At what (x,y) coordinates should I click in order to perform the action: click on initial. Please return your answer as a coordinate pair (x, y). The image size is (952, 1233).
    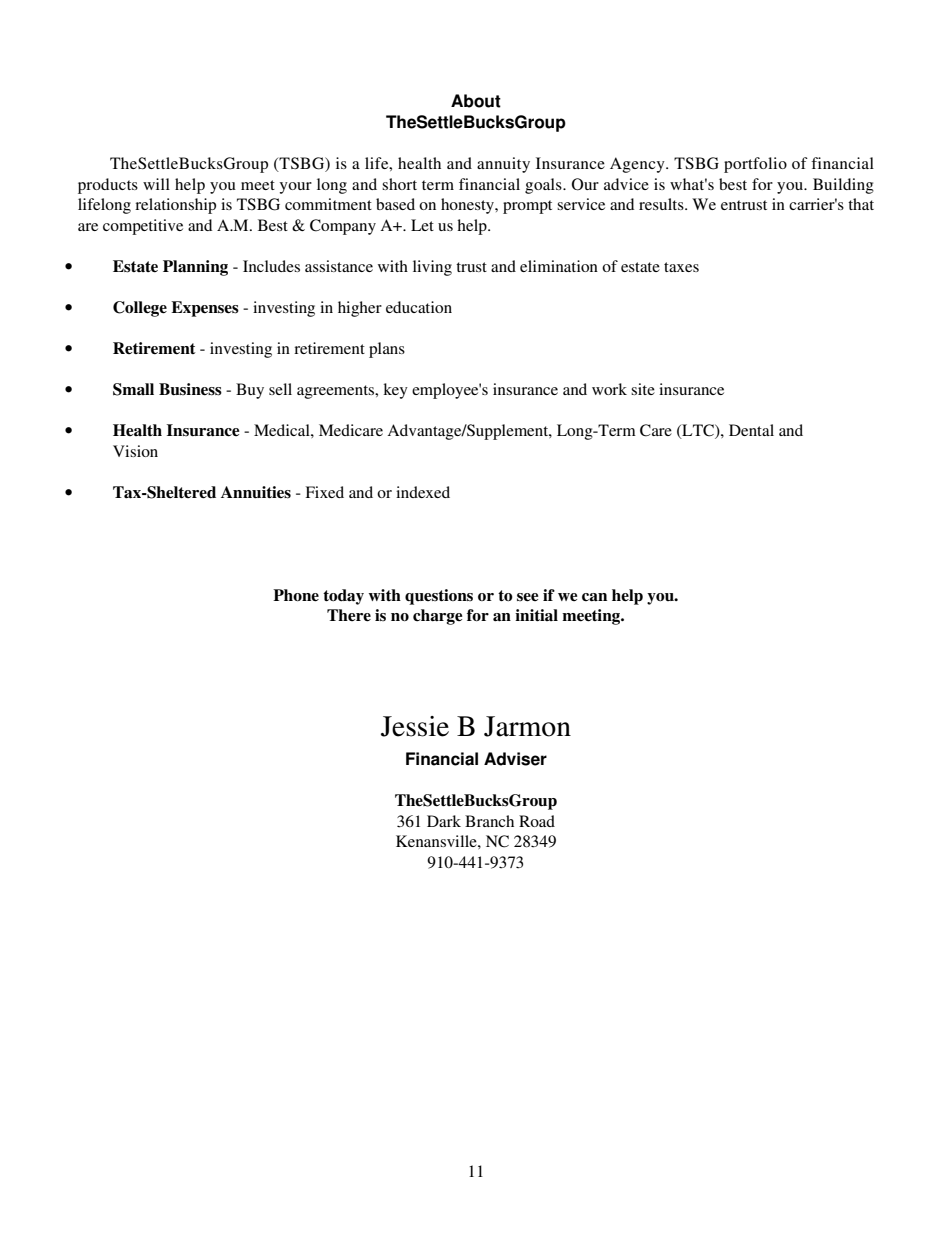
    Looking at the image, I should click on (536, 615).
